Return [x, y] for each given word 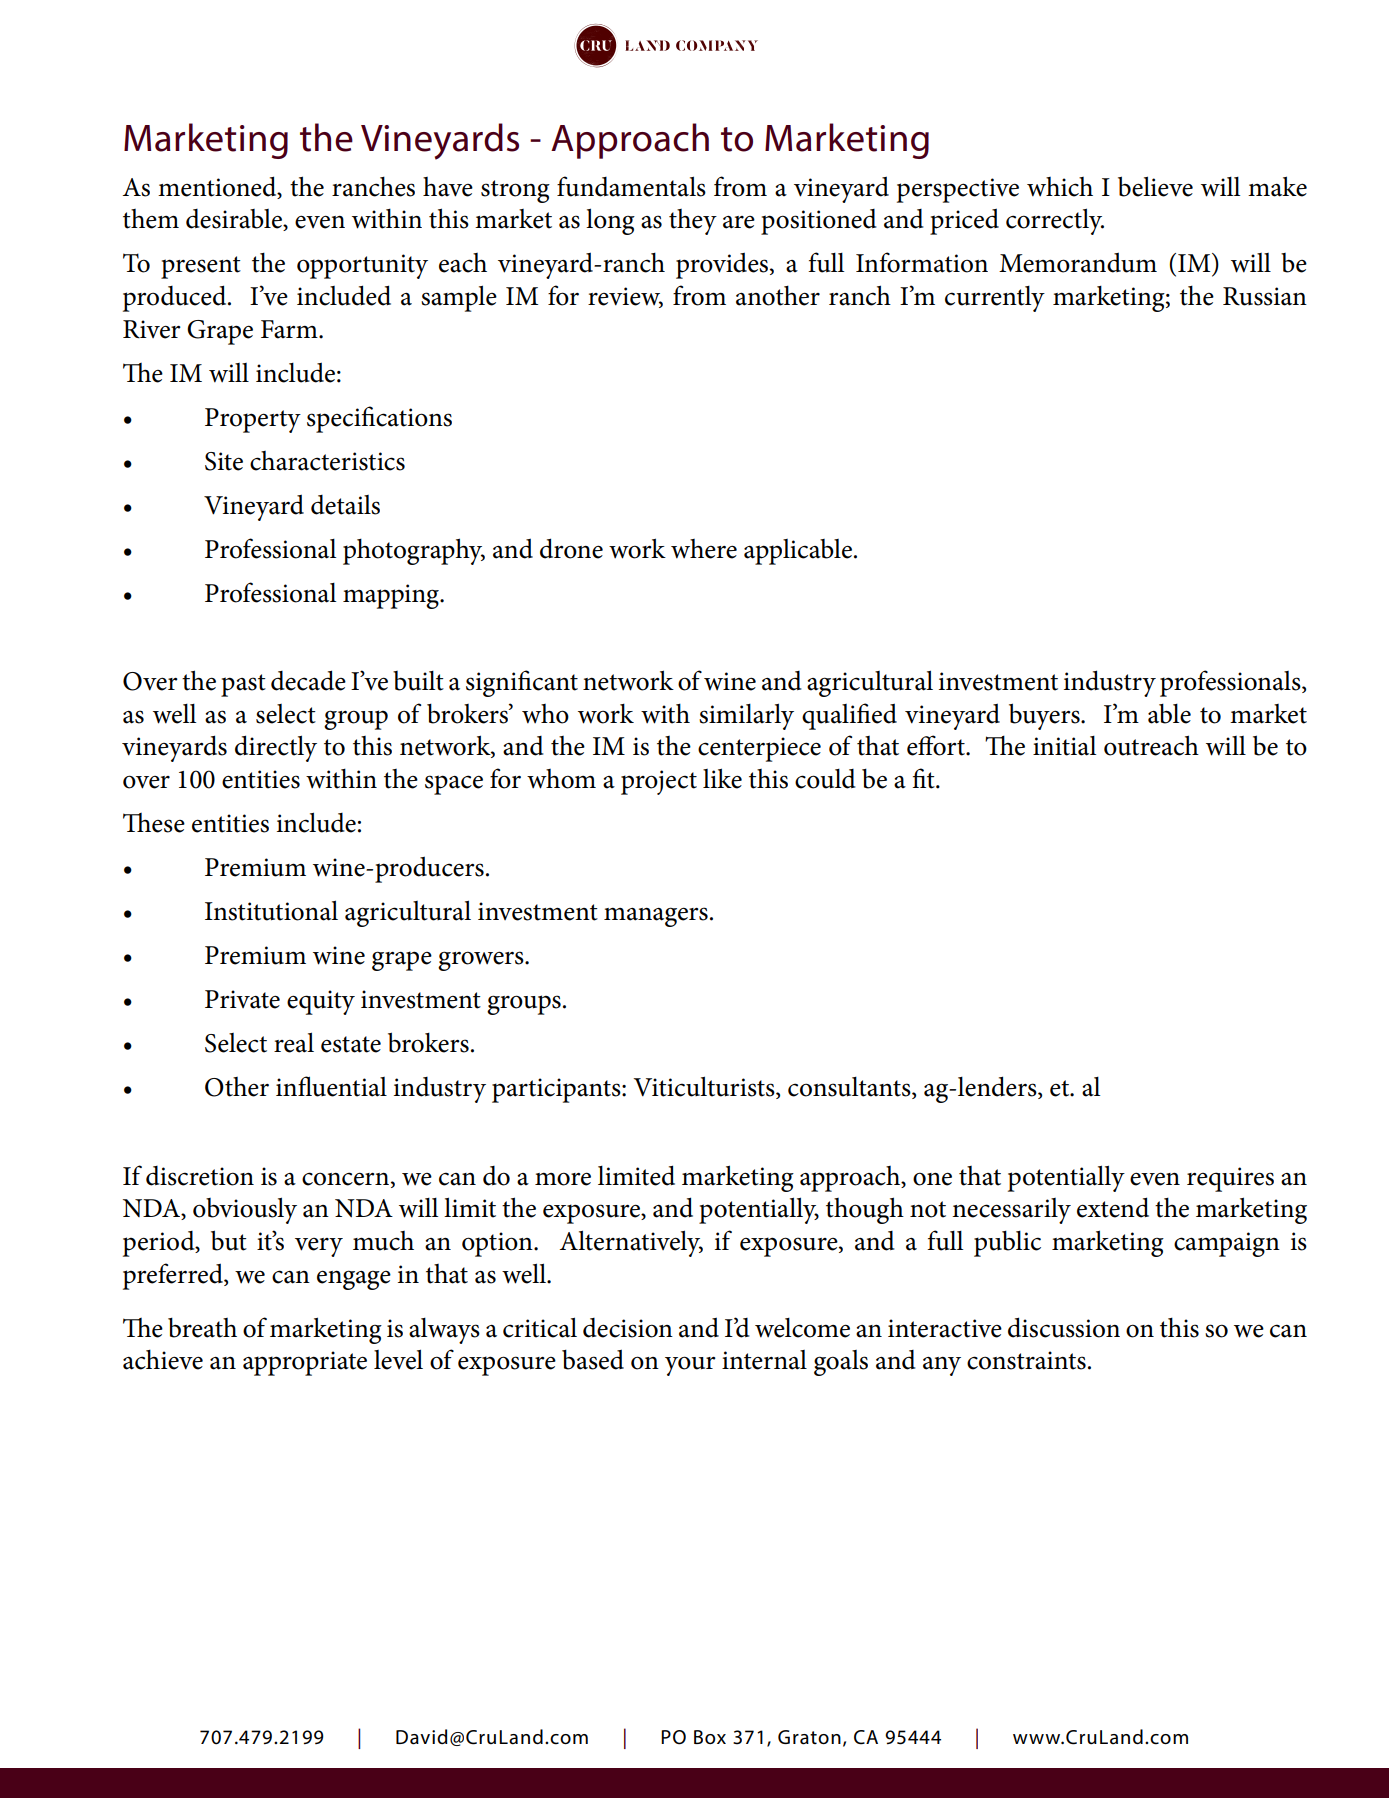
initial [1064, 746]
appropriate [305, 1363]
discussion [1064, 1327]
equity [321, 1002]
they [693, 222]
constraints [1026, 1360]
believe [1155, 186]
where [704, 549]
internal [764, 1360]
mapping [392, 596]
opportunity [362, 266]
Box [710, 1737]
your [690, 1366]
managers [656, 917]
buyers [1045, 716]
